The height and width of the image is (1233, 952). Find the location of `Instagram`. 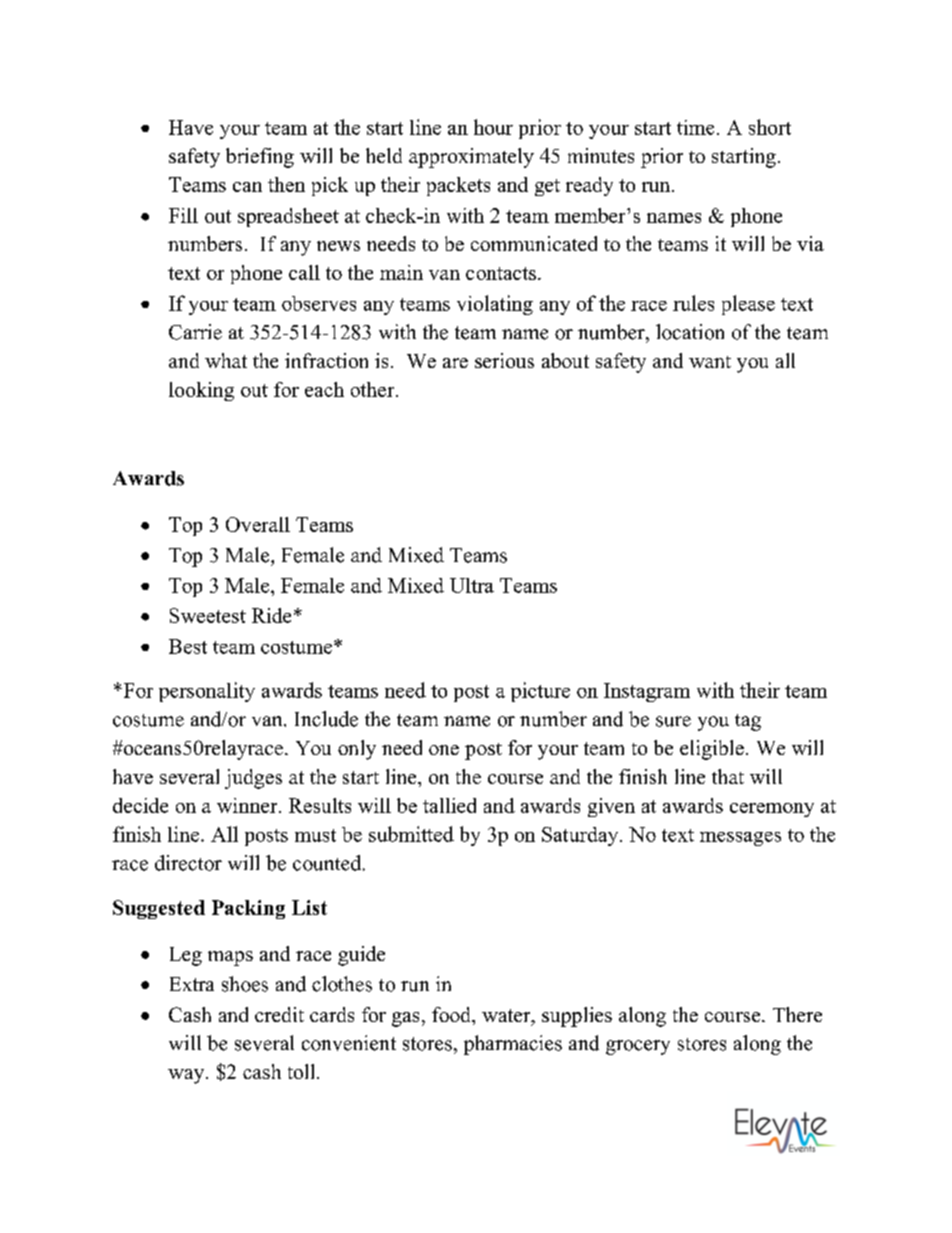

Instagram is located at coordinates (647, 692).
